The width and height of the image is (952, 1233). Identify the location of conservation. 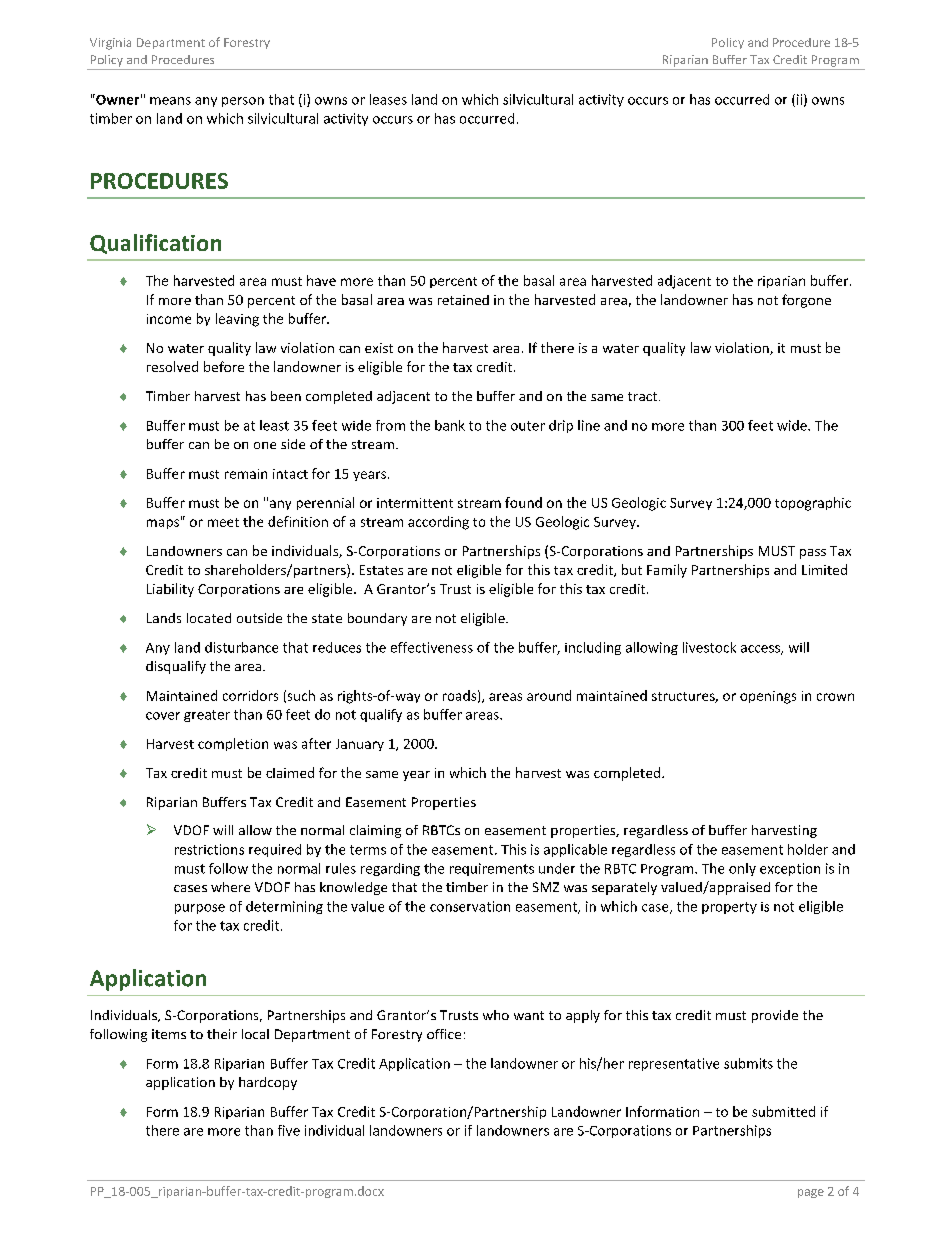
(470, 906).
